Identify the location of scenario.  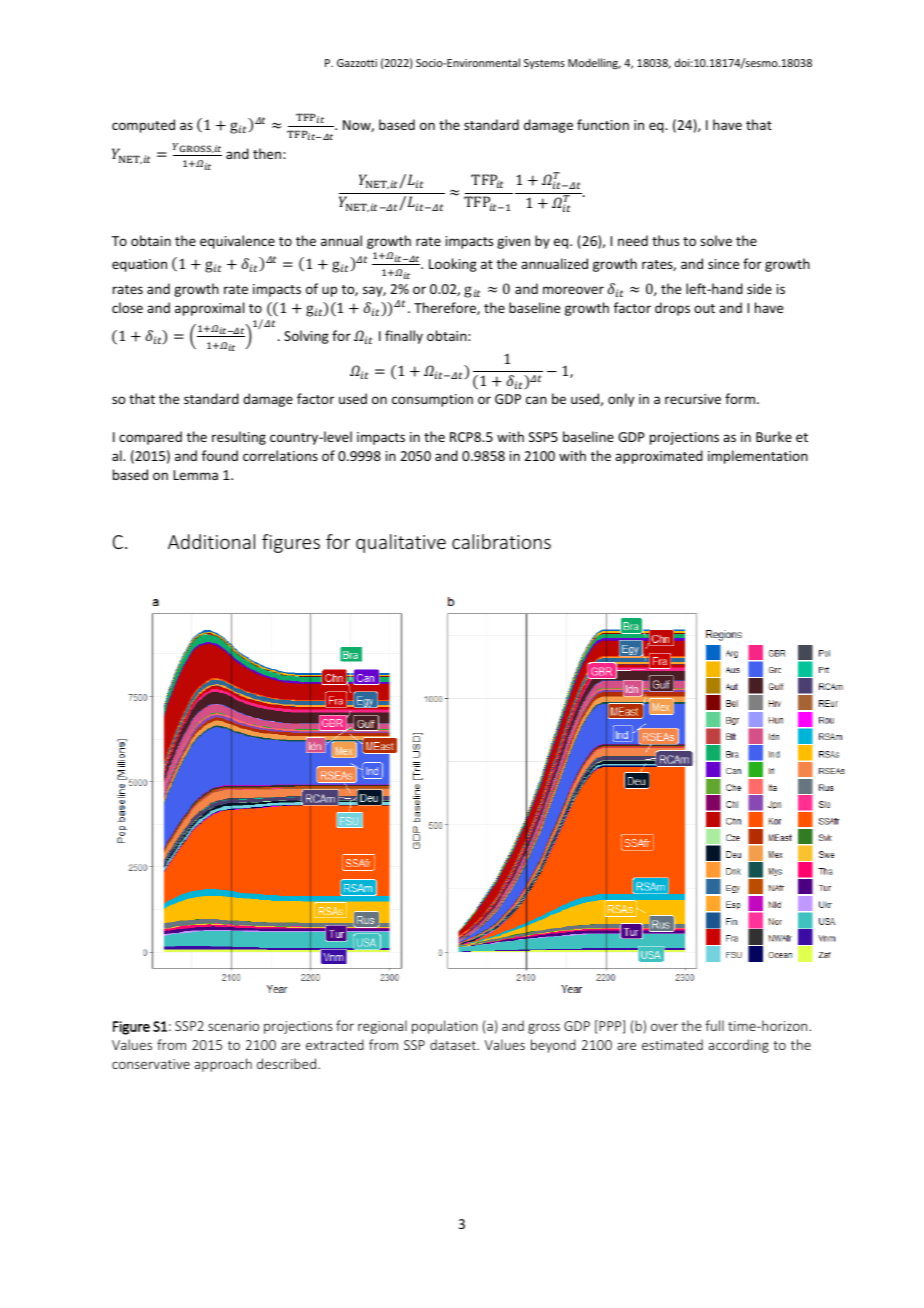
(233, 1026).
